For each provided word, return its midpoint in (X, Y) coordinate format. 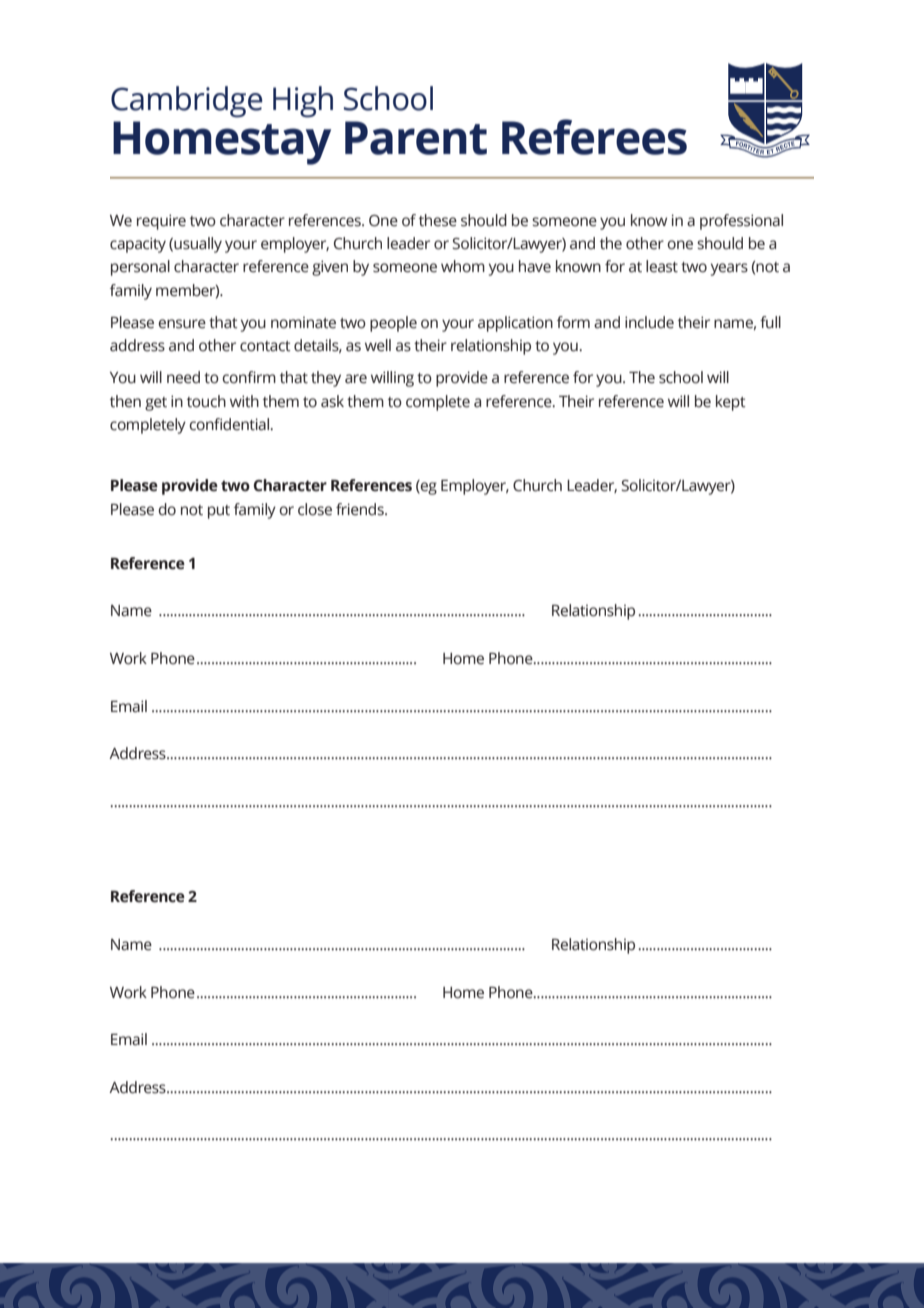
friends (361, 509)
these (438, 220)
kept (731, 403)
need (183, 377)
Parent (416, 138)
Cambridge (187, 102)
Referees (594, 137)
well (378, 345)
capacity (138, 245)
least (662, 266)
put (219, 512)
